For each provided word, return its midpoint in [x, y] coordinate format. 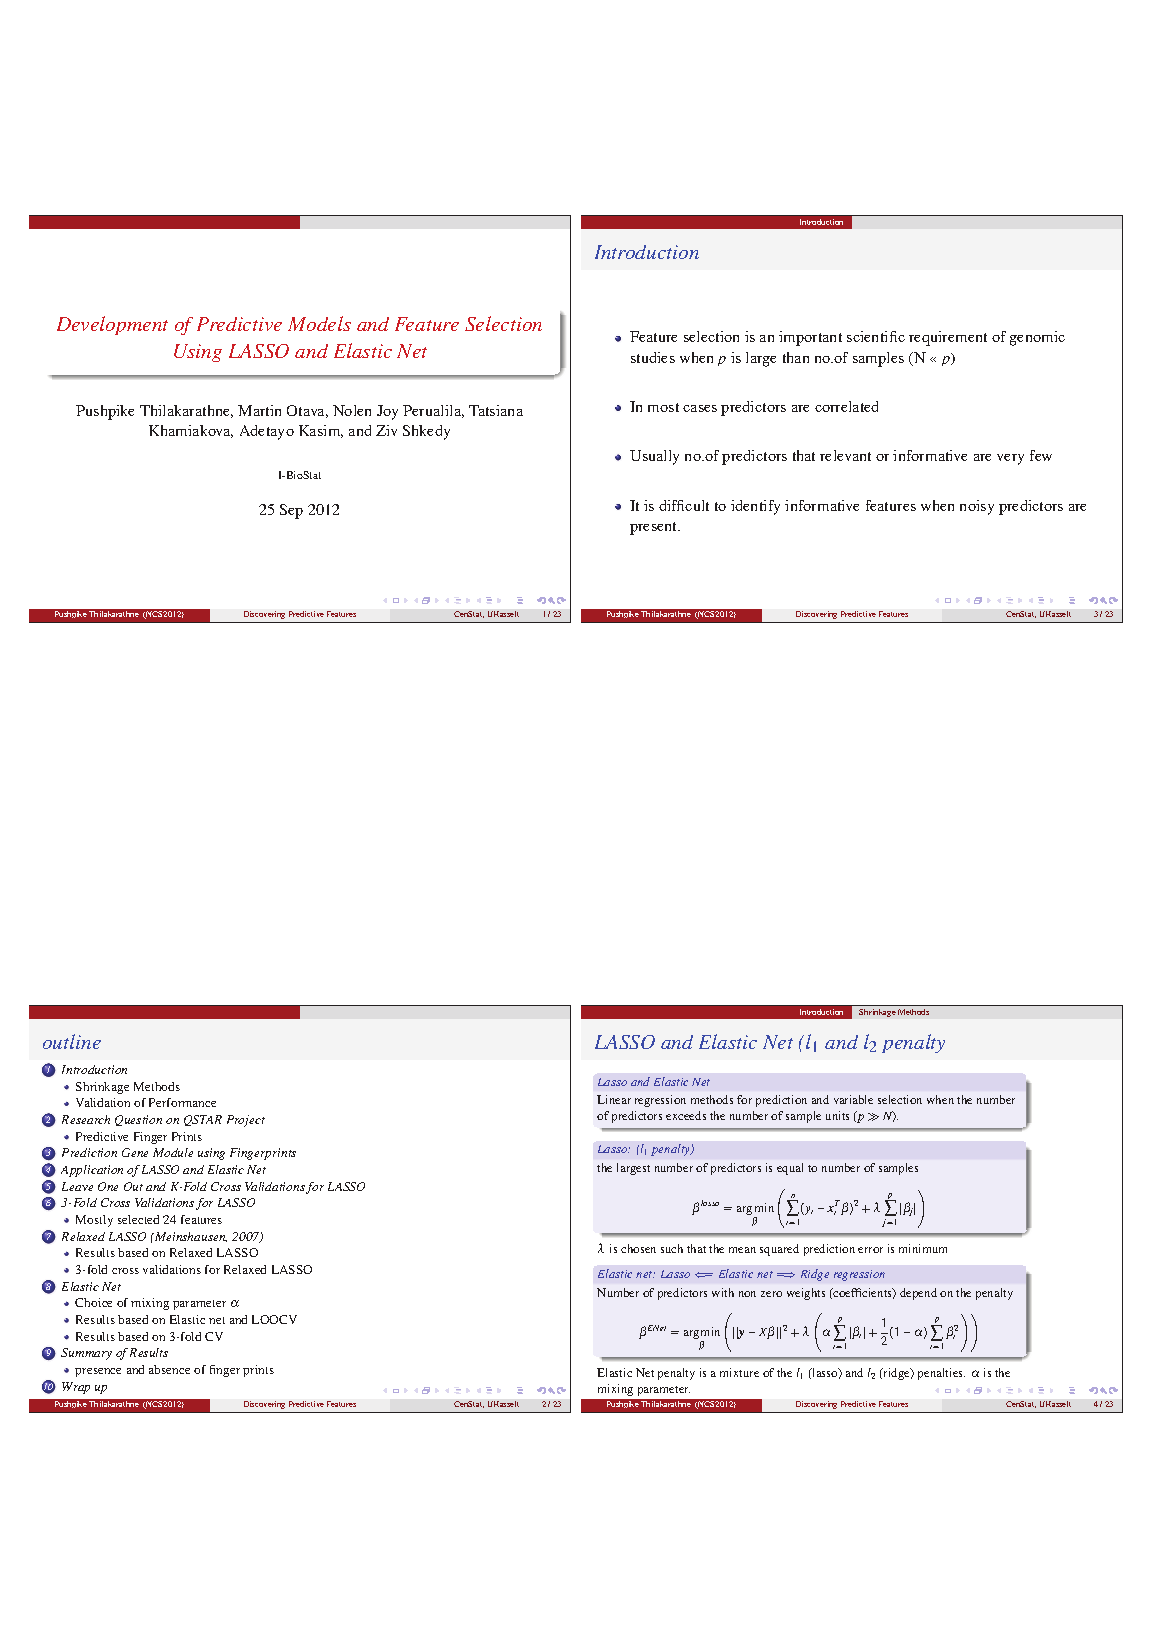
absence [169, 1369]
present [655, 528]
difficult [684, 505]
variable [853, 1099]
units [837, 1115]
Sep [291, 511]
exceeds [686, 1115]
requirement [948, 338]
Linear [614, 1099]
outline [72, 1041]
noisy [977, 507]
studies [653, 357]
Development [112, 325]
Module [173, 1152]
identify [755, 507]
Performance [182, 1102]
